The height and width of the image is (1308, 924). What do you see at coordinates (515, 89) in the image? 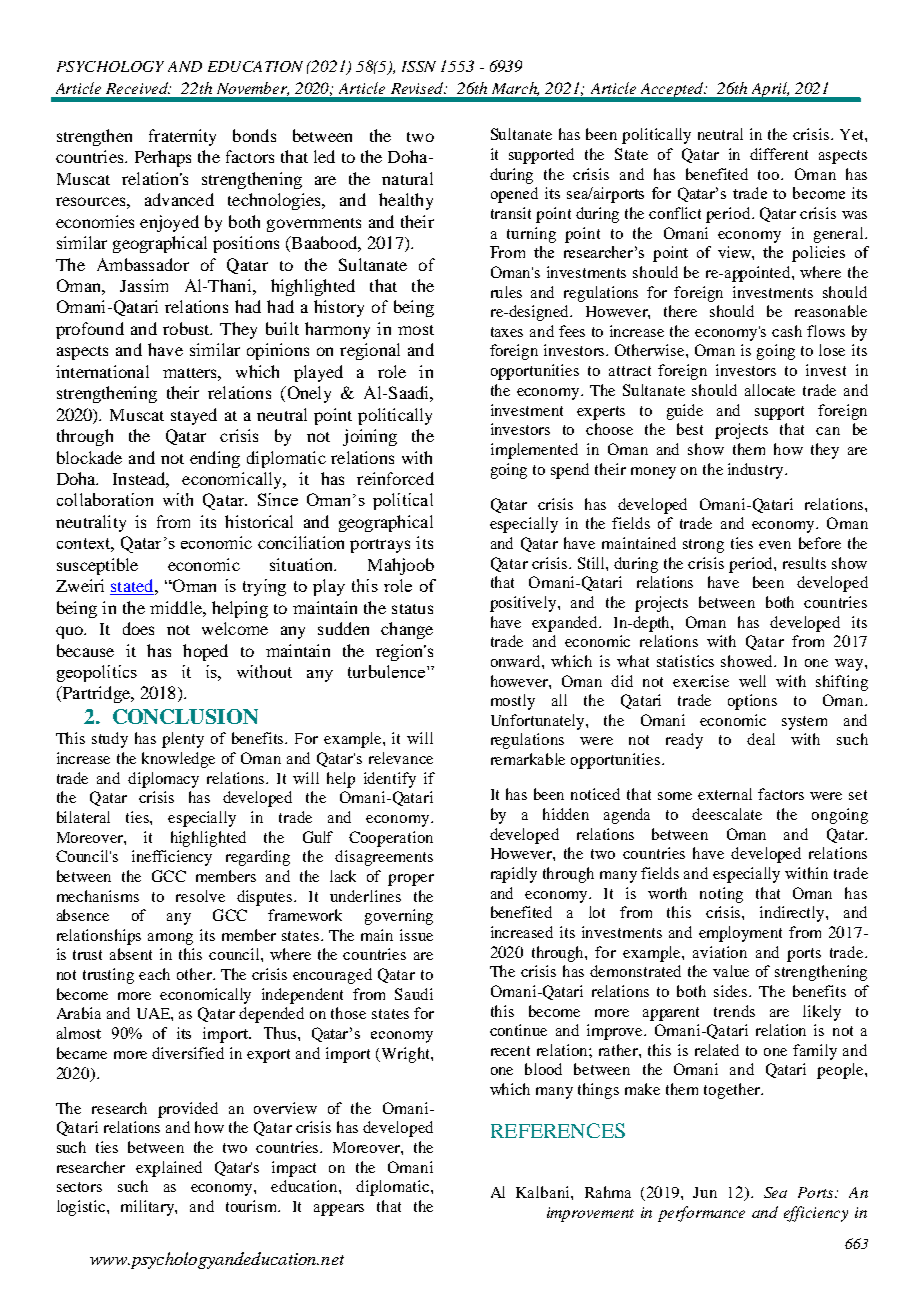
I see `March` at bounding box center [515, 89].
